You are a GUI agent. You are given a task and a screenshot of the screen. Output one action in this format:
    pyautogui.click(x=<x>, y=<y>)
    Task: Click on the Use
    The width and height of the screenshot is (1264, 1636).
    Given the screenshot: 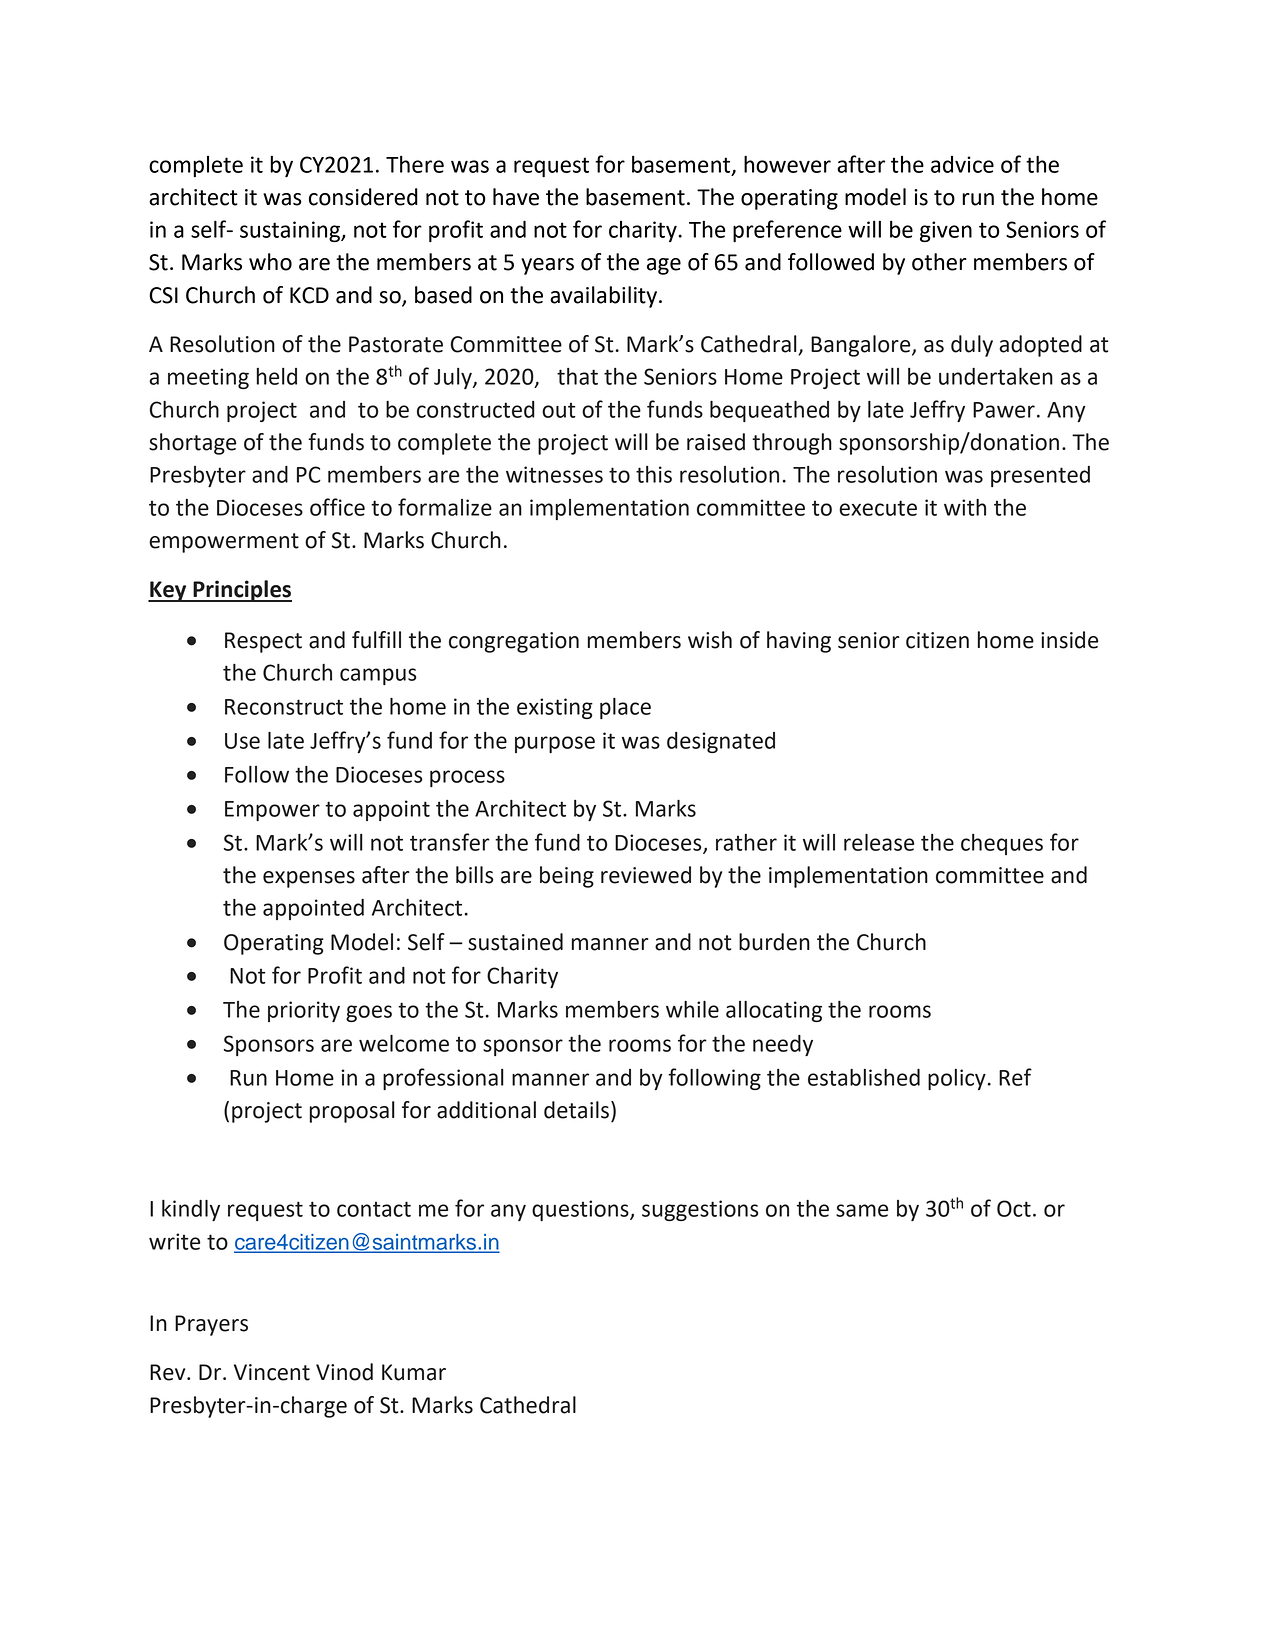 What is the action you would take?
    pyautogui.click(x=242, y=741)
